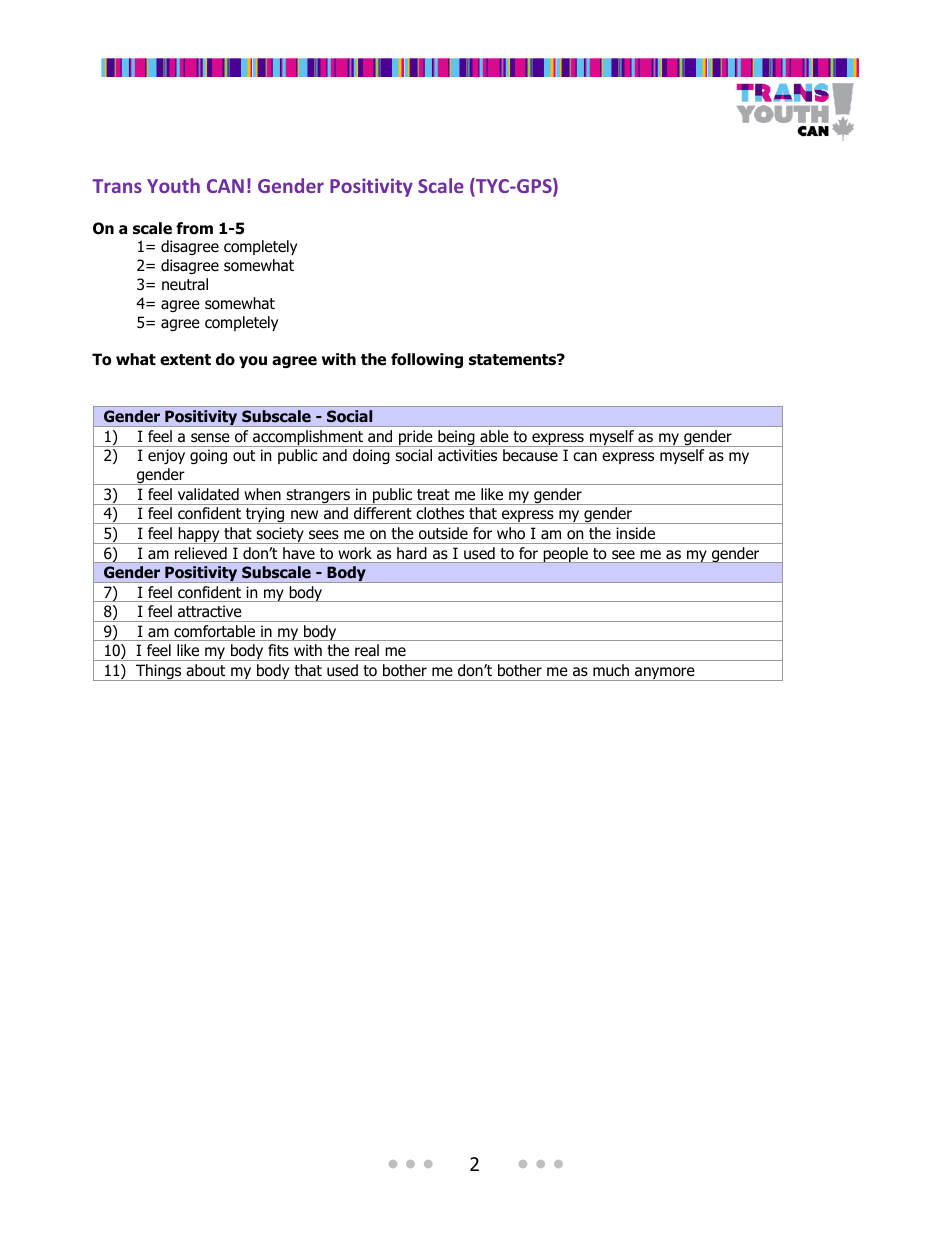  What do you see at coordinates (427, 360) in the page?
I see `following` at bounding box center [427, 360].
